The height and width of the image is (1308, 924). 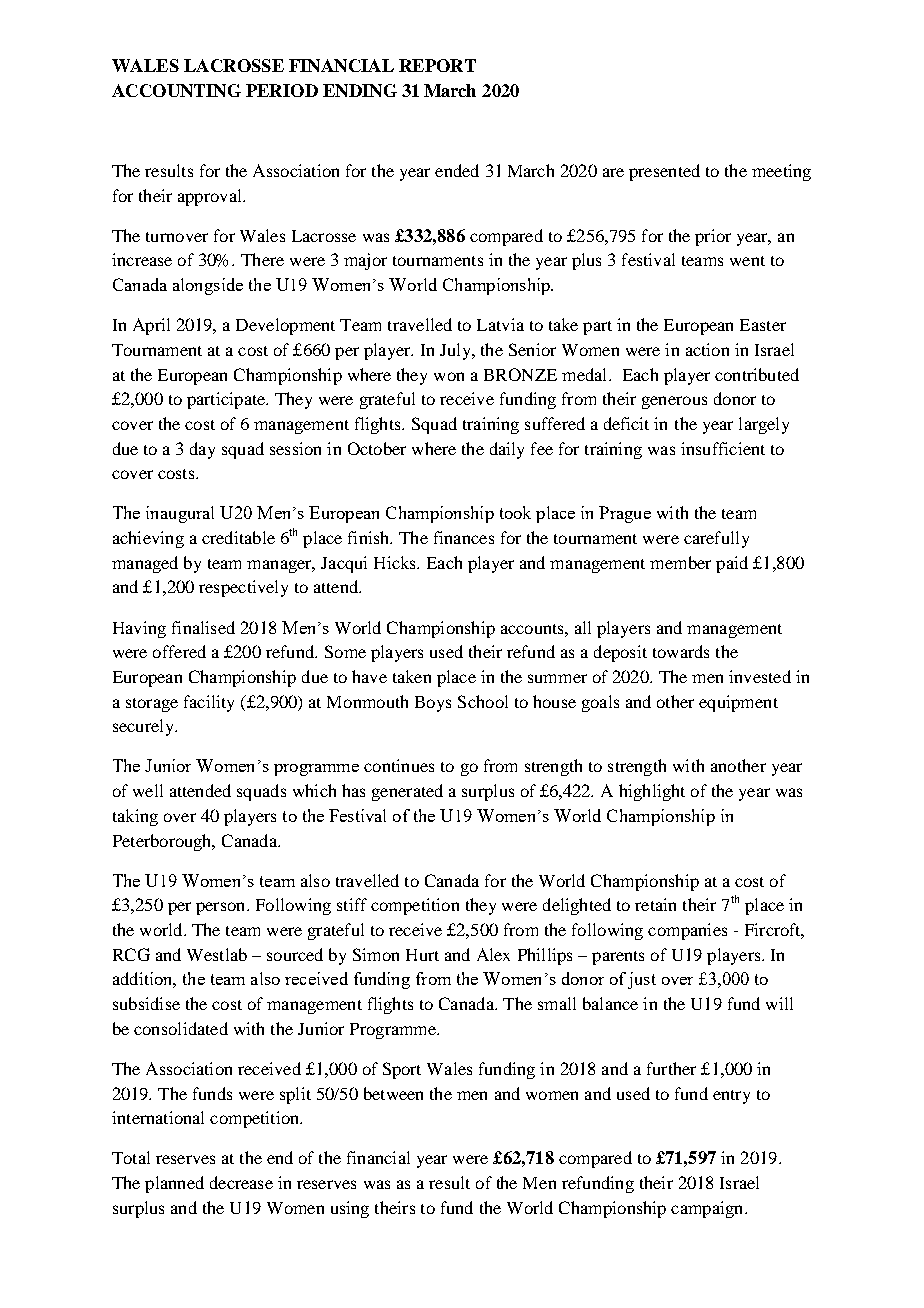 What do you see at coordinates (437, 65) in the image?
I see `REPORT` at bounding box center [437, 65].
